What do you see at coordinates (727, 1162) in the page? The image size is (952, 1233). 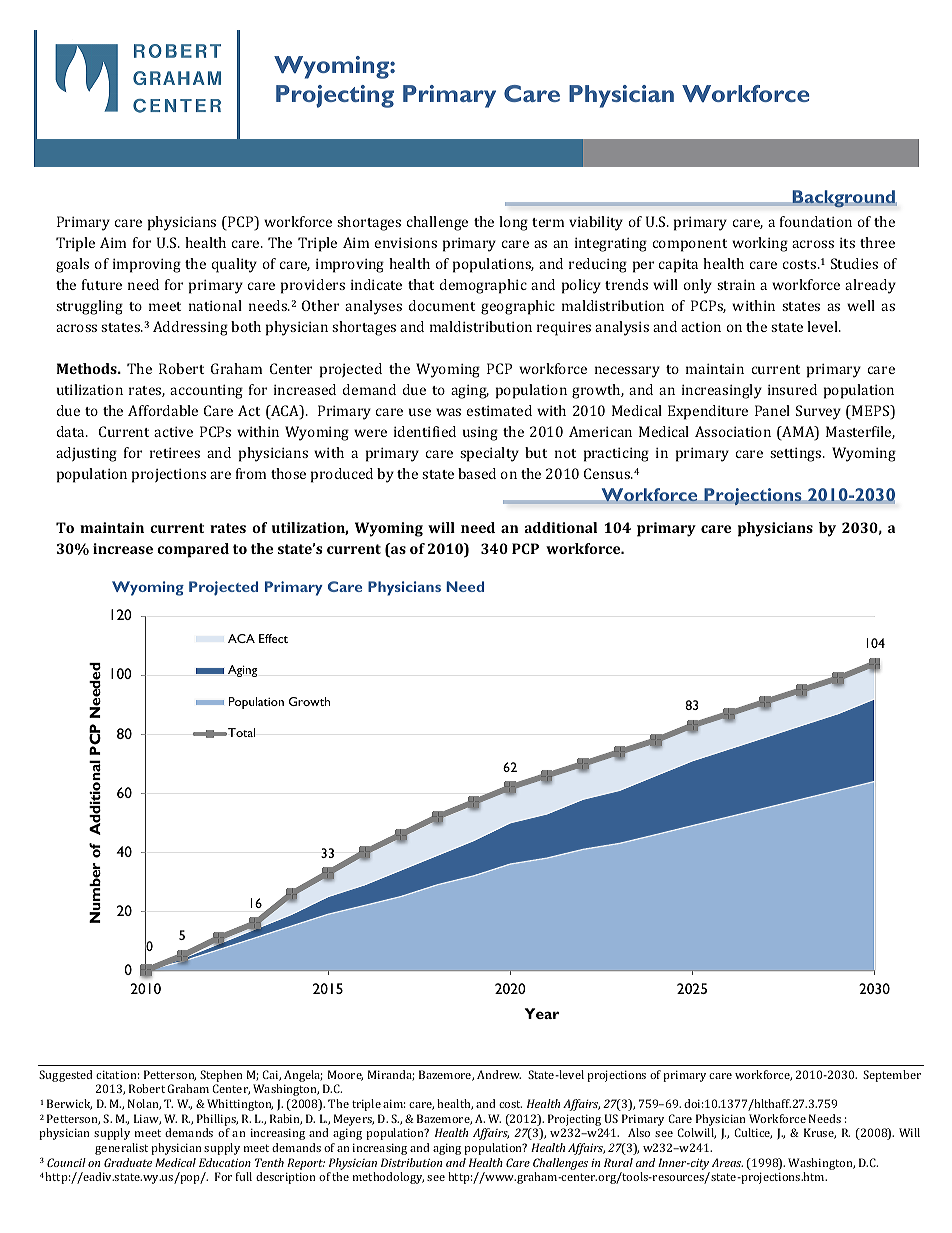 I see `Areas` at bounding box center [727, 1162].
